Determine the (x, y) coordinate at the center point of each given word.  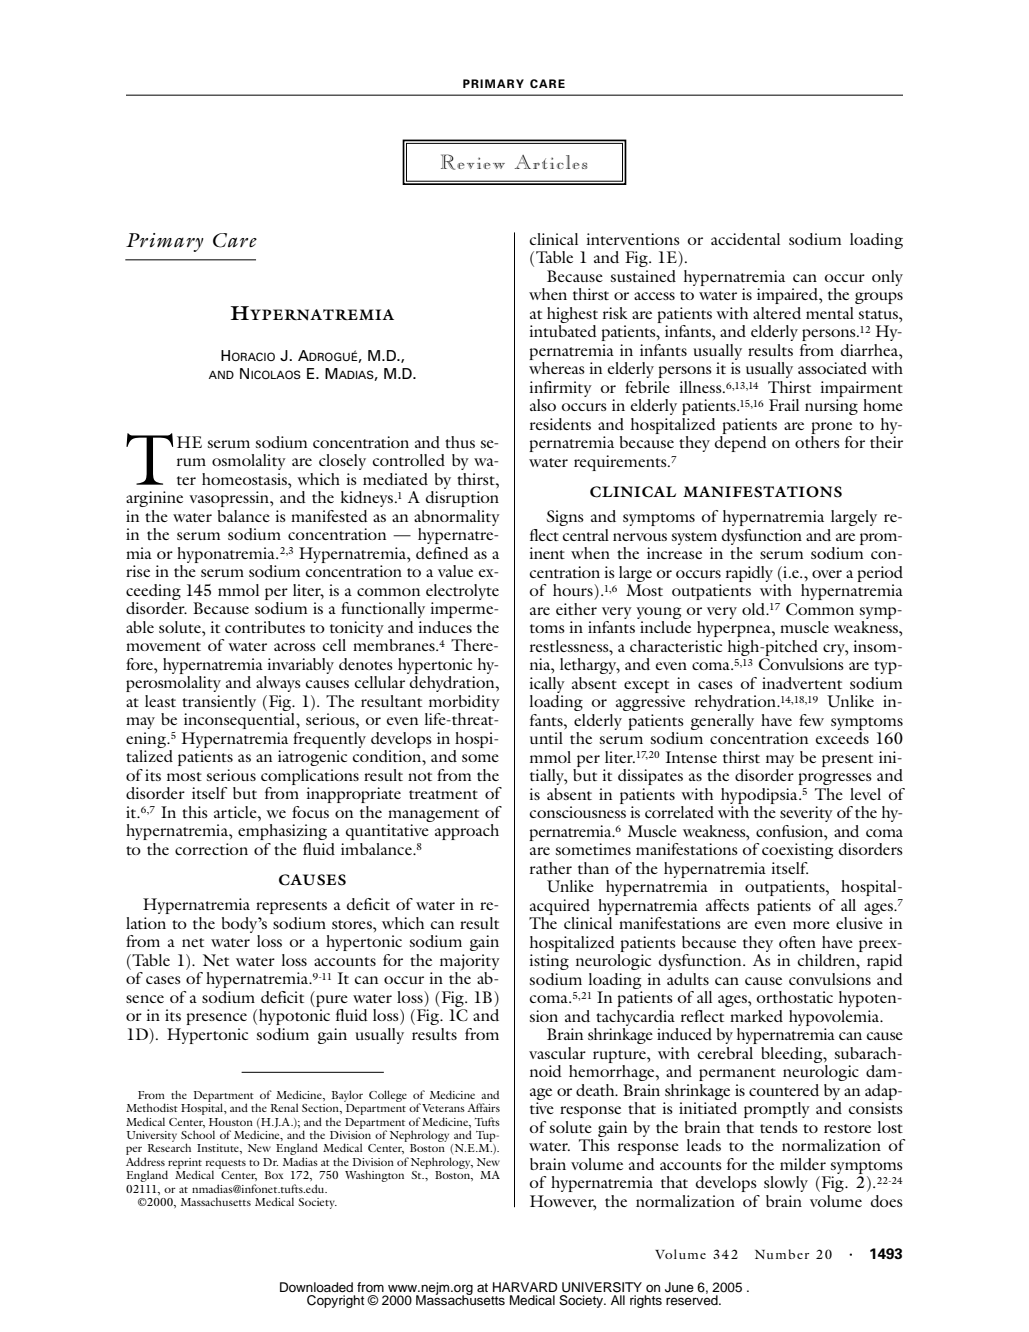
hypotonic (294, 1017)
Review (473, 162)
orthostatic (795, 997)
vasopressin (230, 499)
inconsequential (241, 721)
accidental (745, 239)
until (546, 738)
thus (460, 442)
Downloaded (316, 1287)
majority (470, 962)
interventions (633, 239)
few (811, 720)
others (817, 442)
